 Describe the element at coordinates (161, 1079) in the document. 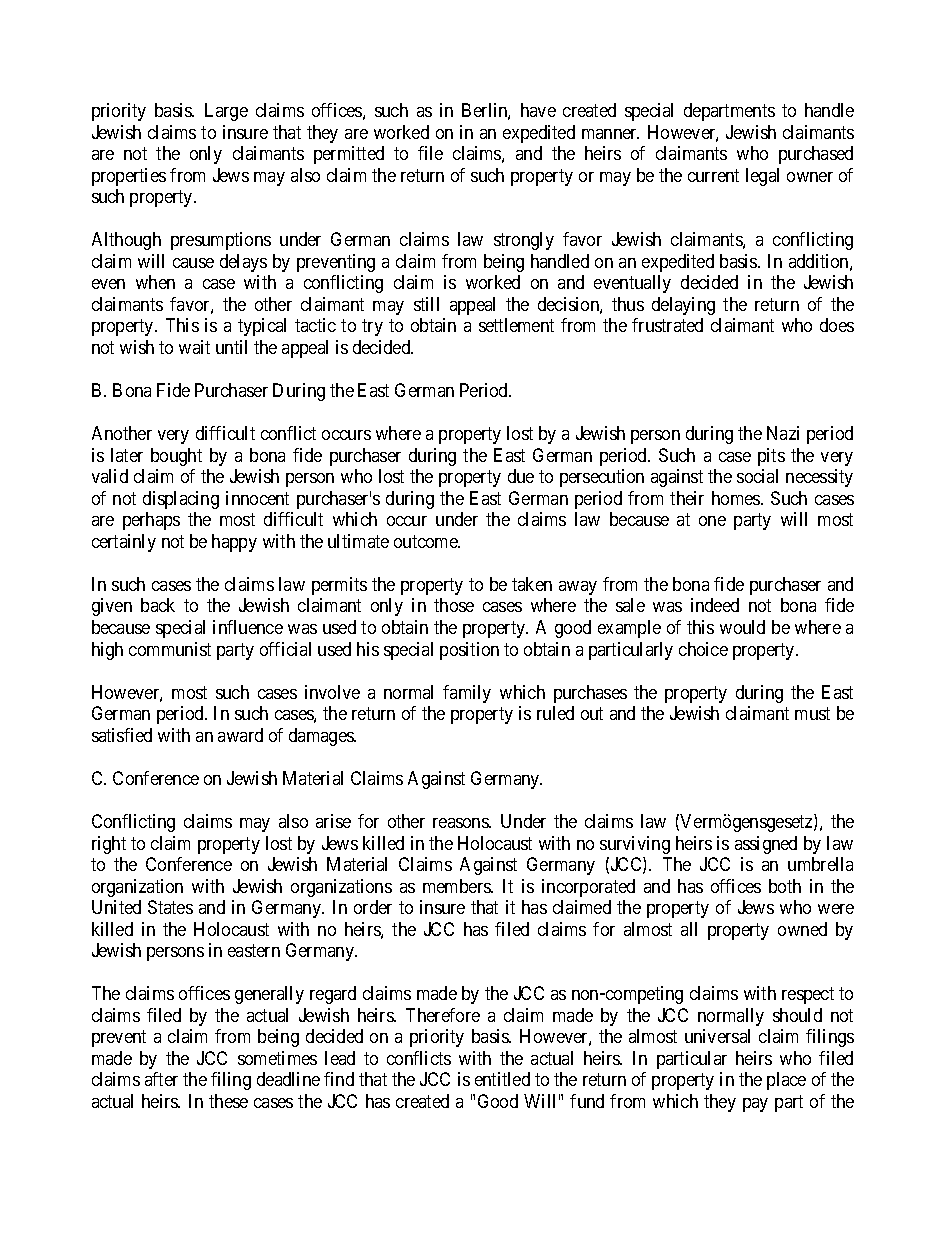

I see `after` at that location.
